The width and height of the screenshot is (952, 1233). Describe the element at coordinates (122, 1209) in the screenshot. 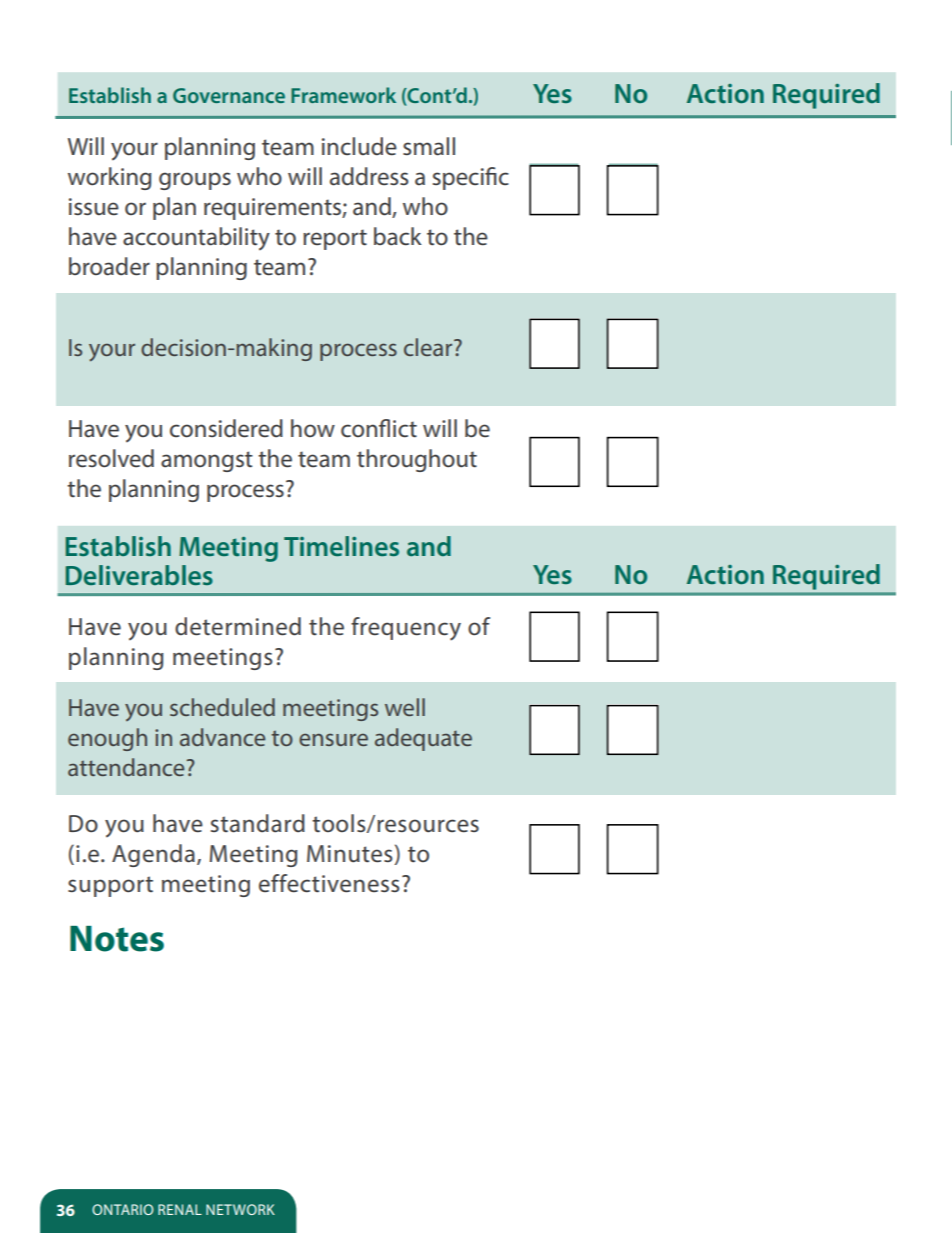

I see `ONTARIO` at that location.
